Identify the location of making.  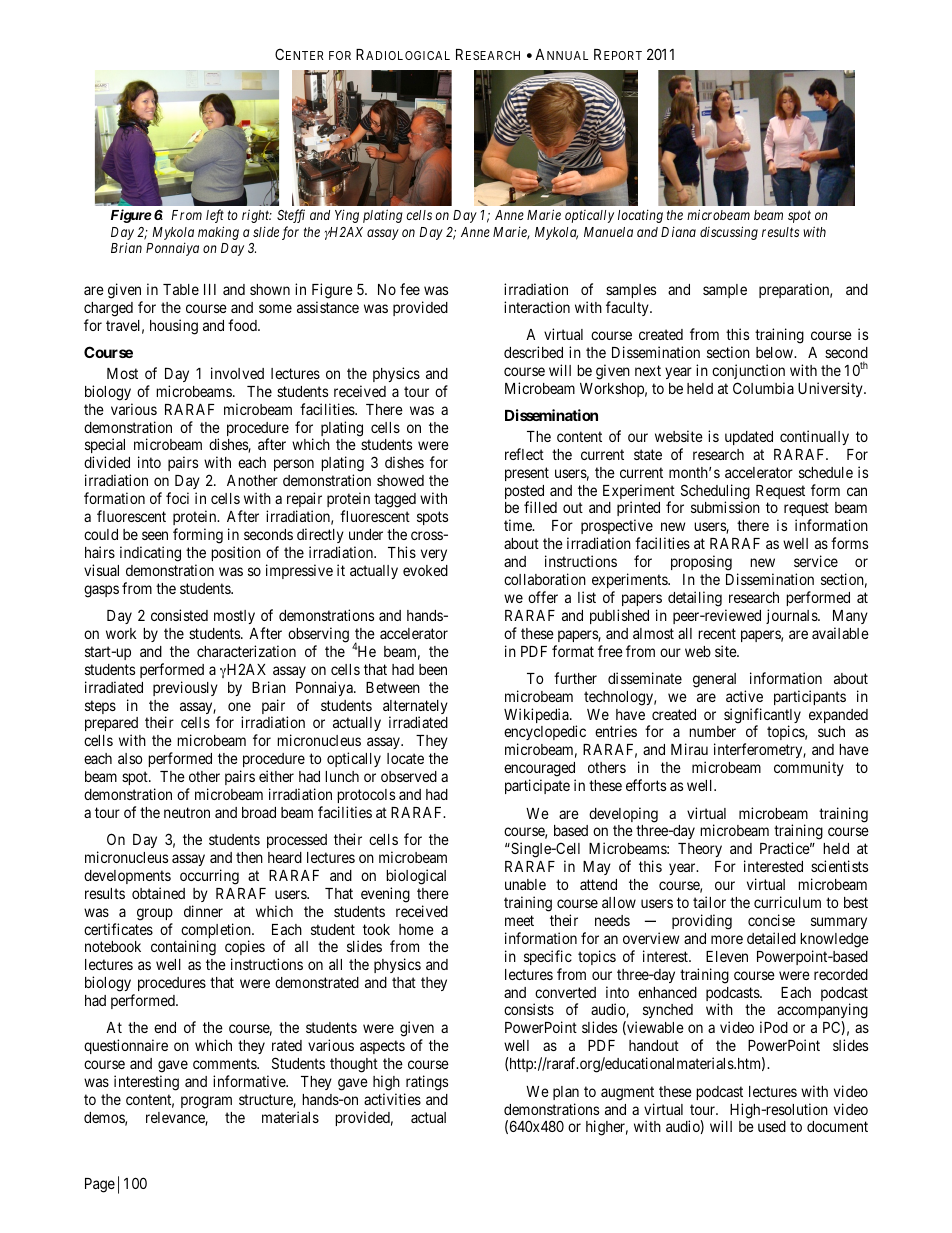
(218, 233).
